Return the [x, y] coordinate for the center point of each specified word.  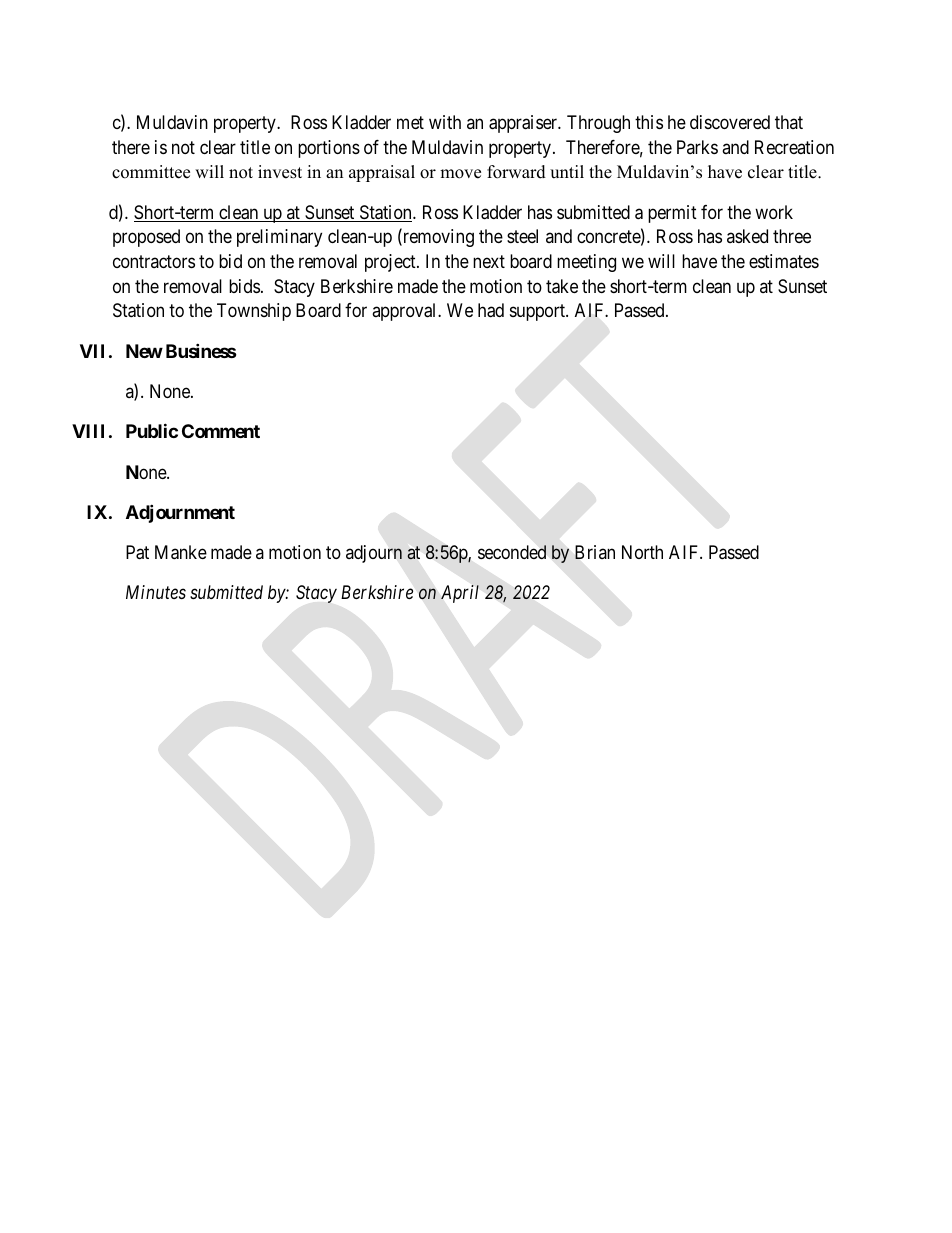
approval [405, 312]
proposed [146, 238]
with [445, 122]
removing [437, 238]
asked [747, 236]
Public [152, 431]
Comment [221, 431]
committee [151, 172]
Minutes [156, 592]
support [538, 313]
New [144, 351]
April [460, 594]
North [642, 552]
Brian [595, 552]
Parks [697, 147]
